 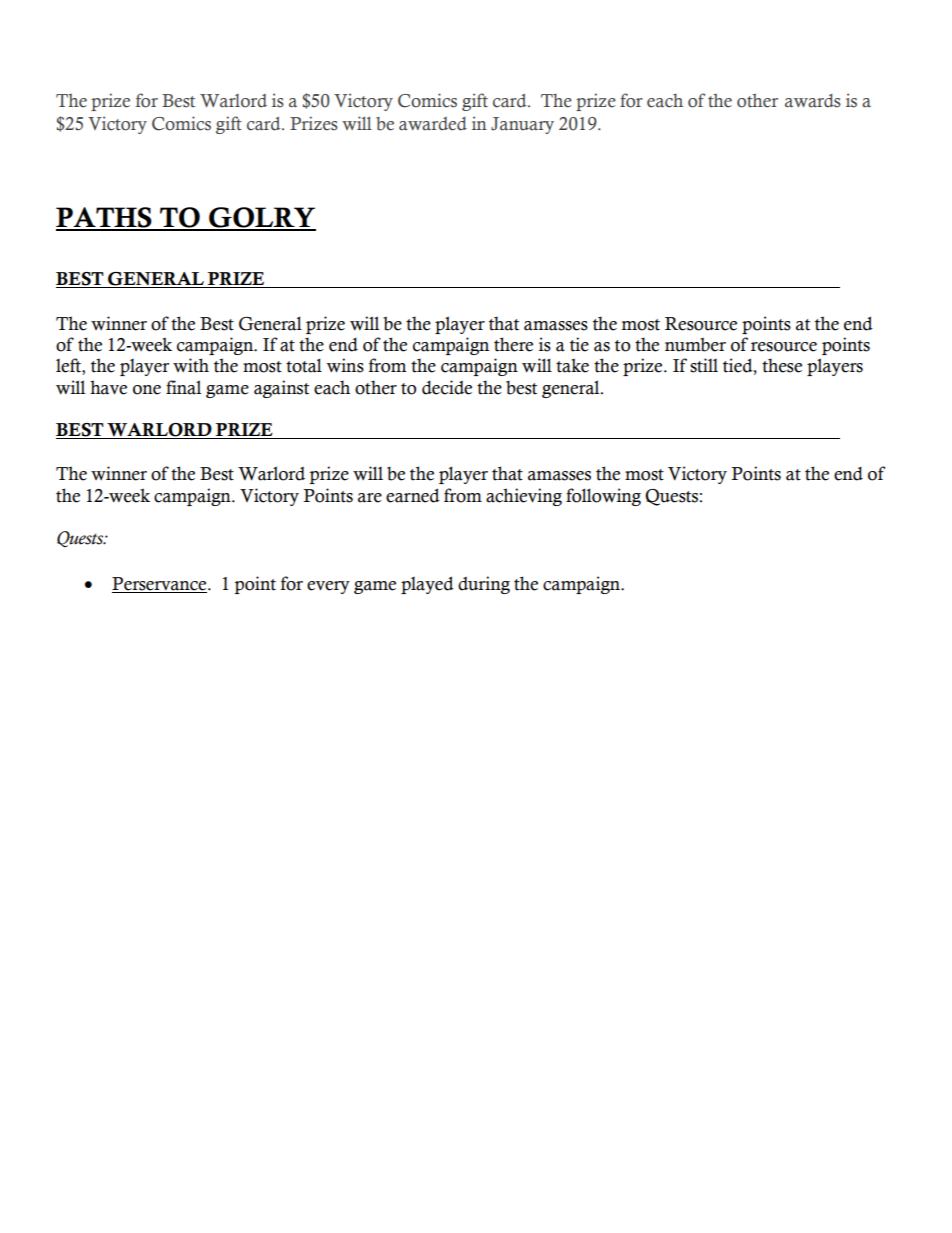 I want to click on one, so click(x=147, y=390).
